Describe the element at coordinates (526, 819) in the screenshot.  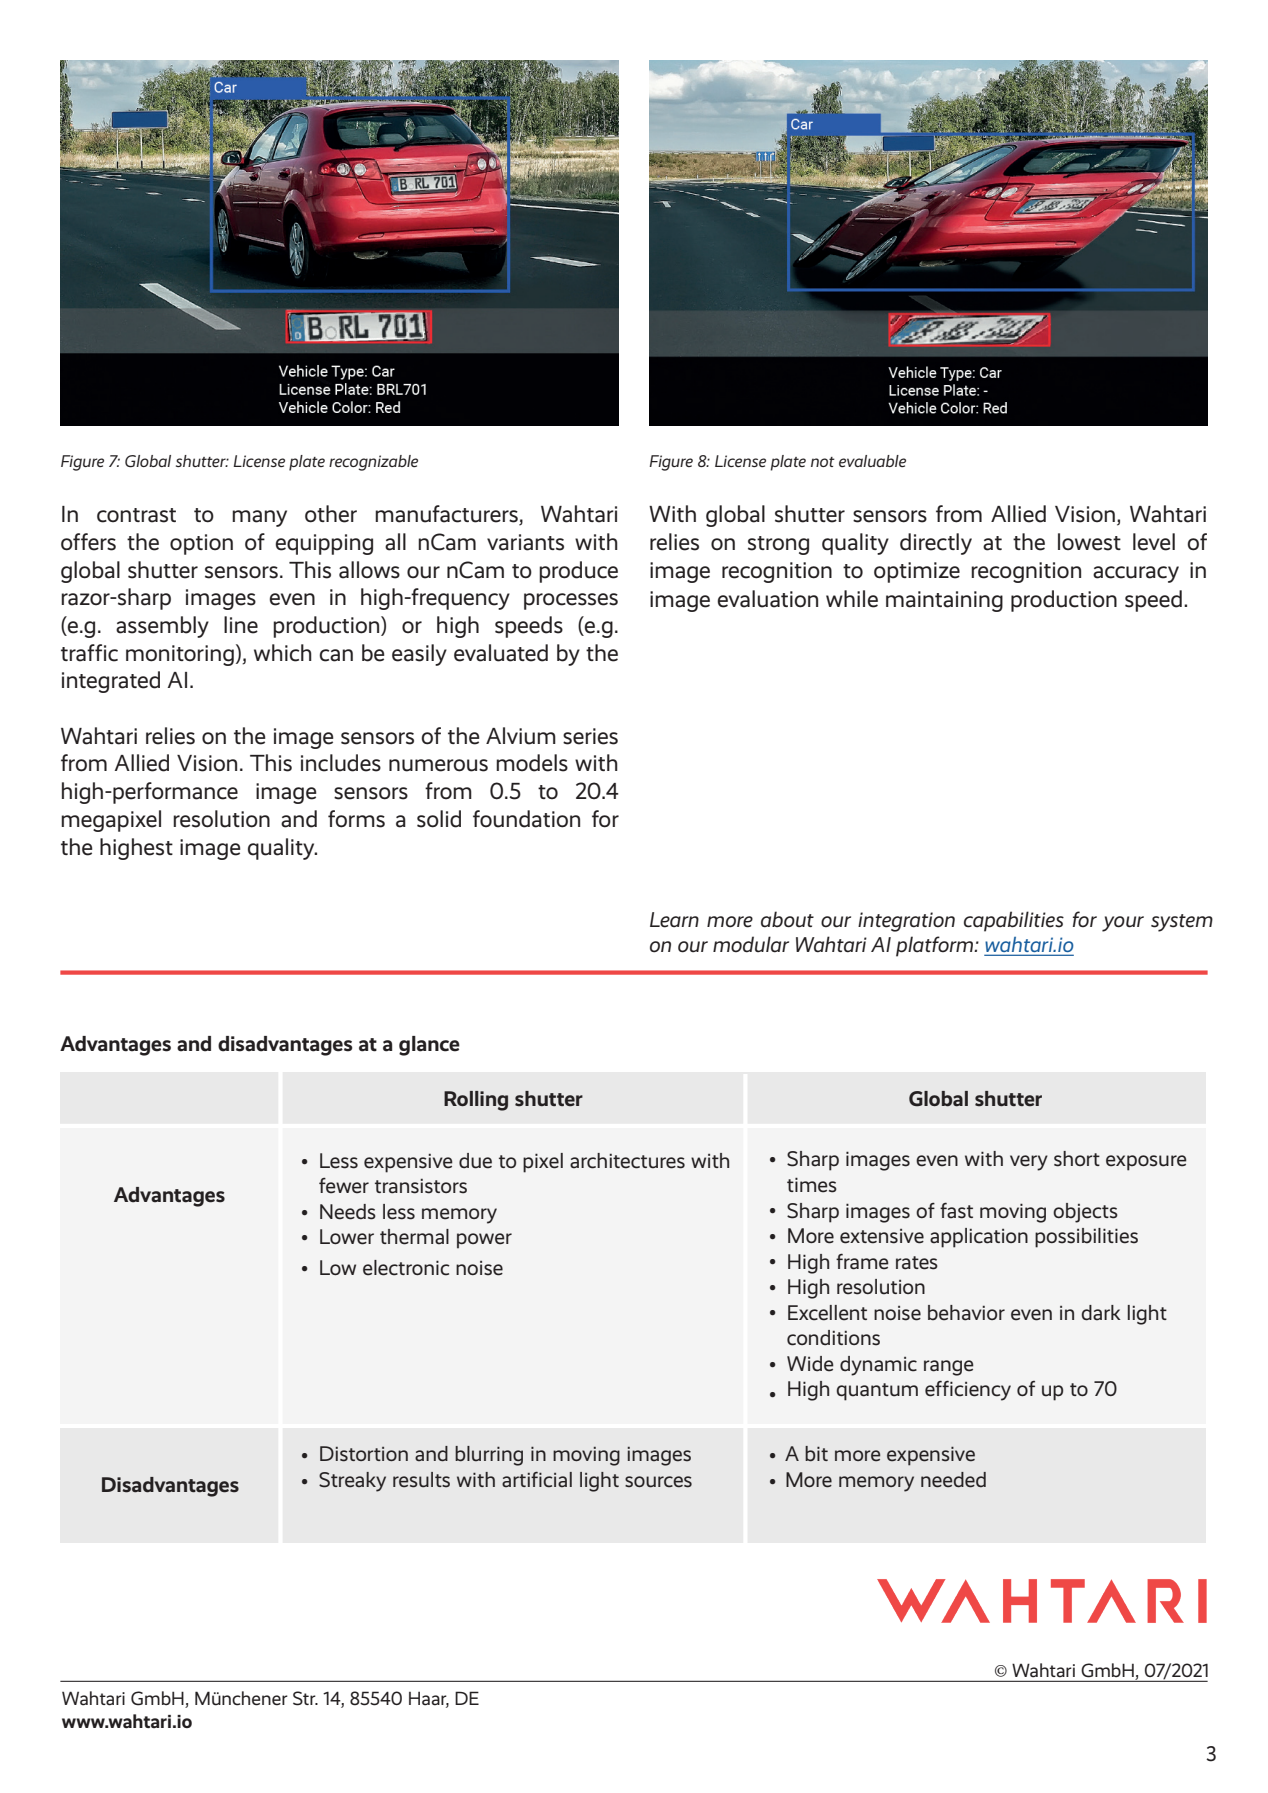
I see `foundation` at that location.
